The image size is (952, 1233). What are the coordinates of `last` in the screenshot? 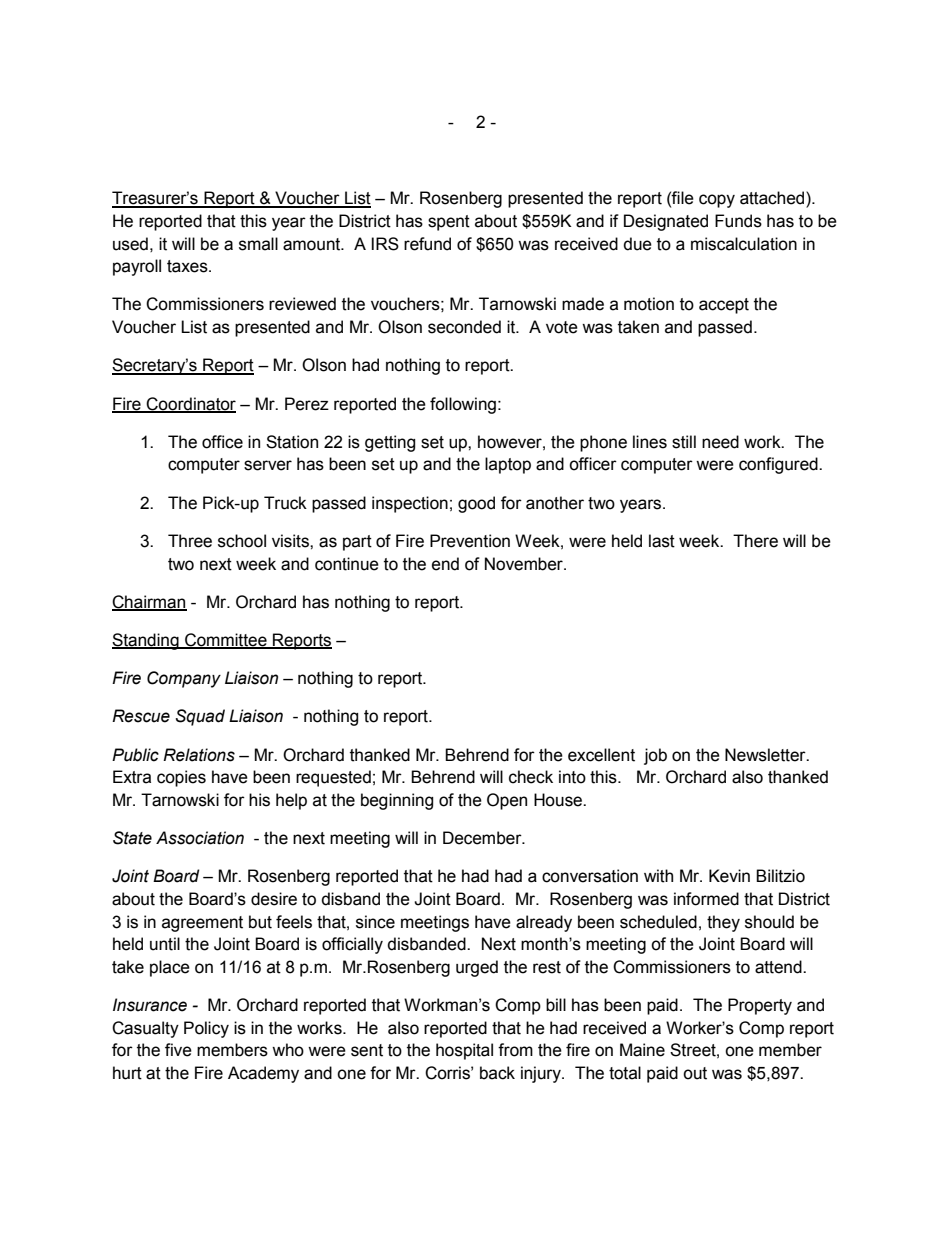 It's located at (662, 541).
